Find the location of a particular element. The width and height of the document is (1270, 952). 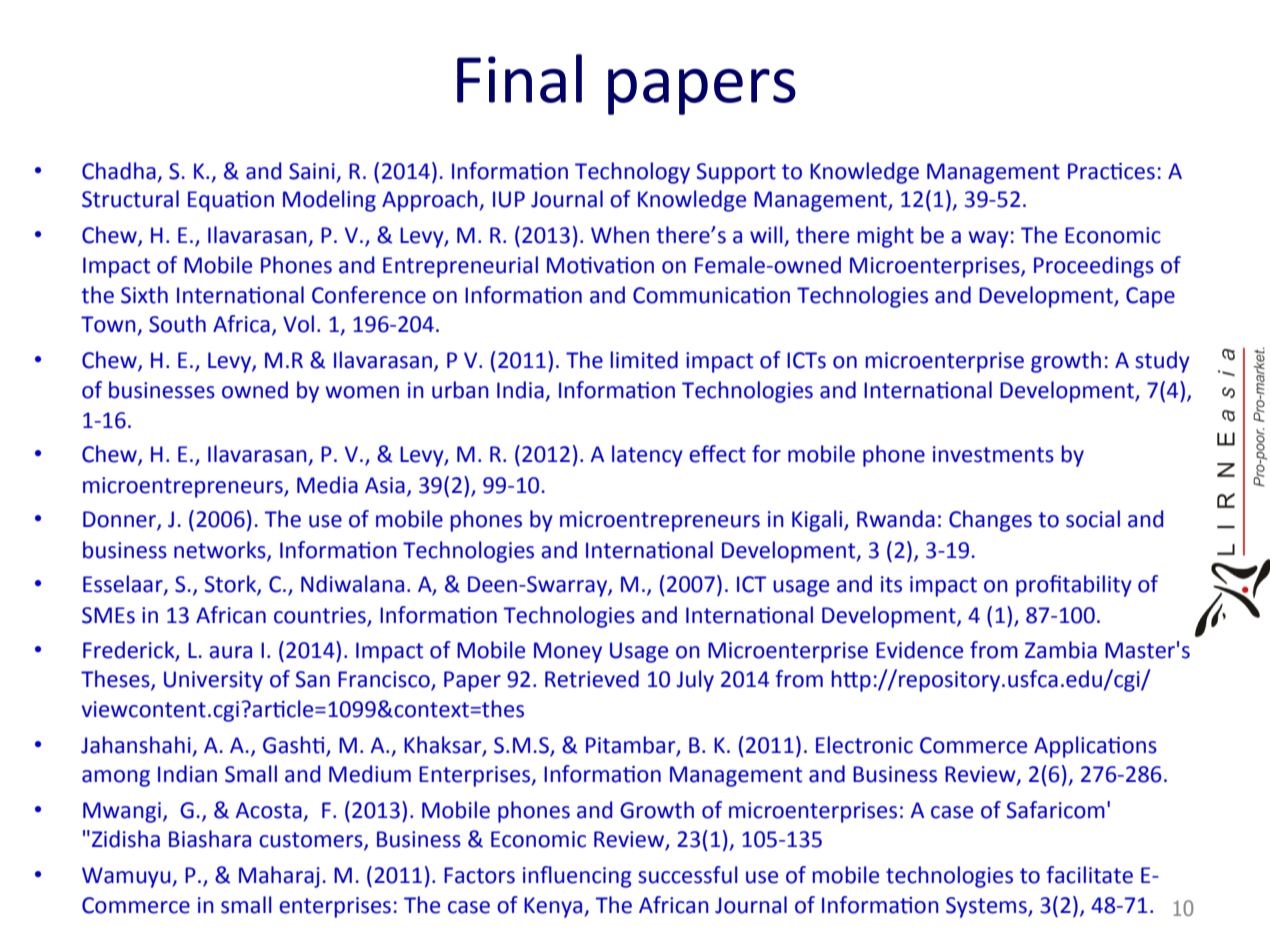

Zambia is located at coordinates (1061, 650).
